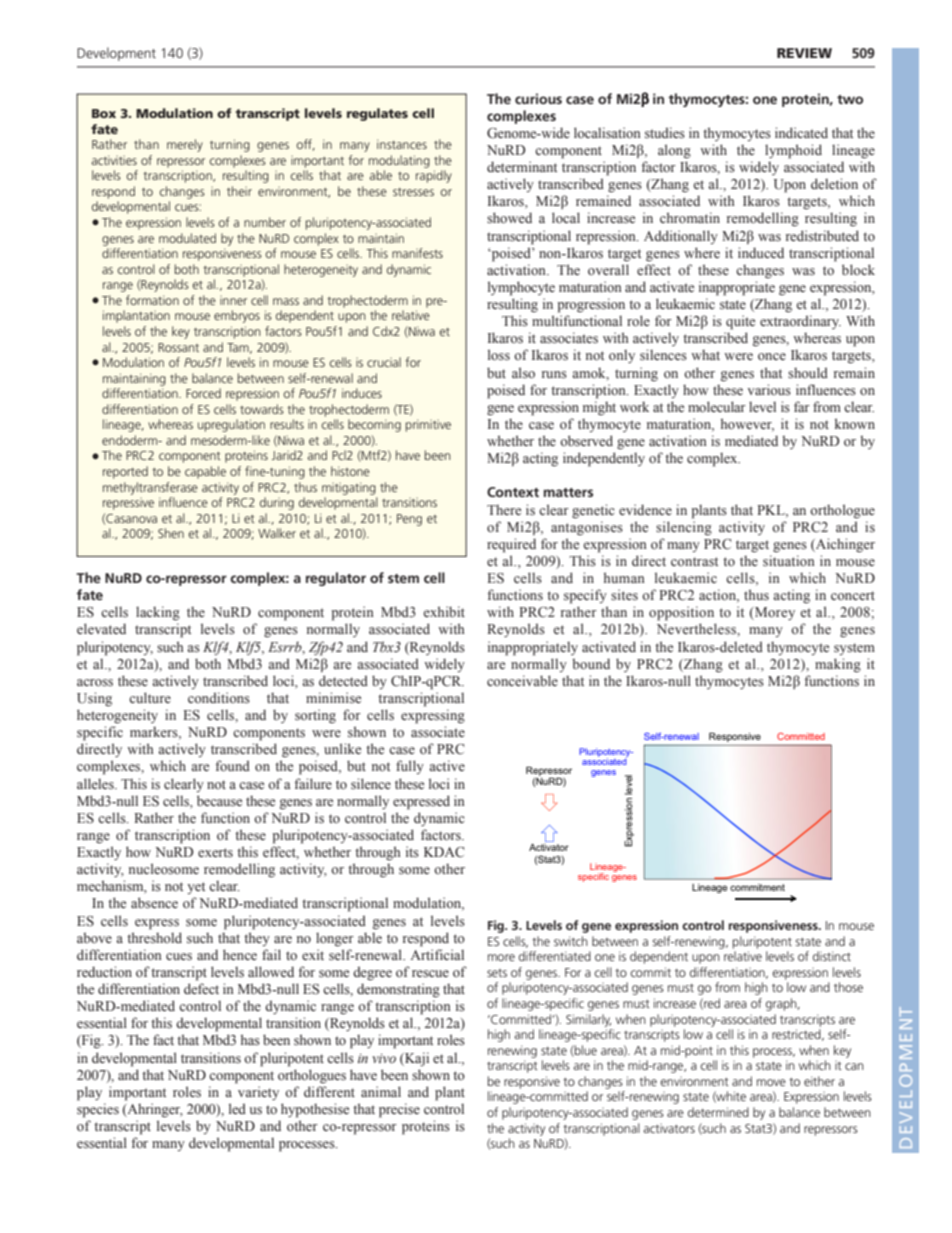 The height and width of the screenshot is (1233, 952). Describe the element at coordinates (444, 611) in the screenshot. I see `exhibit` at that location.
